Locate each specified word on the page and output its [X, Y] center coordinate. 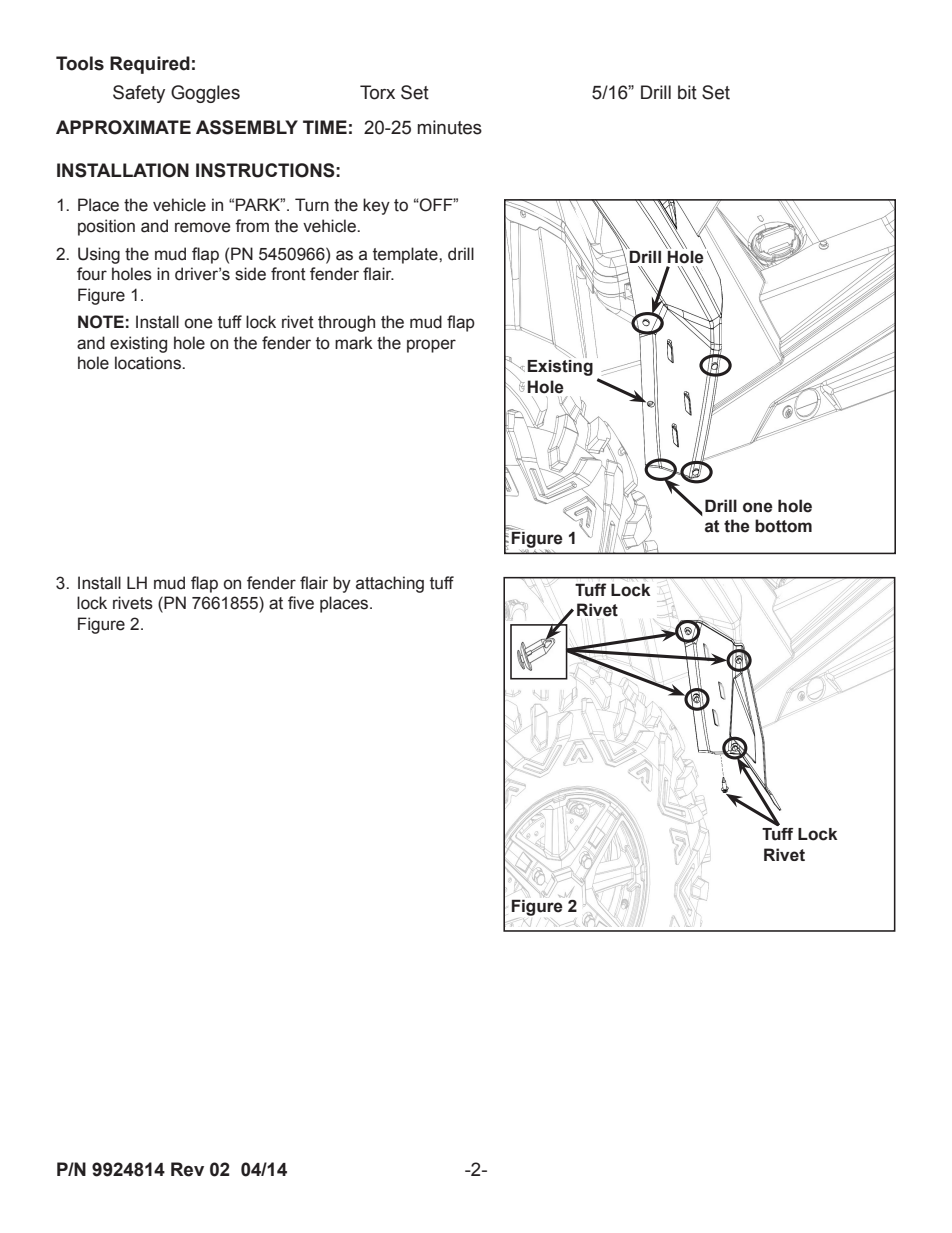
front [288, 274]
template [406, 255]
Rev [187, 1169]
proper [431, 346]
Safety [139, 94]
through [346, 323]
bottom [783, 526]
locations [149, 363]
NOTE [101, 322]
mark [354, 343]
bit [687, 92]
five [301, 603]
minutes [449, 127]
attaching [390, 584]
